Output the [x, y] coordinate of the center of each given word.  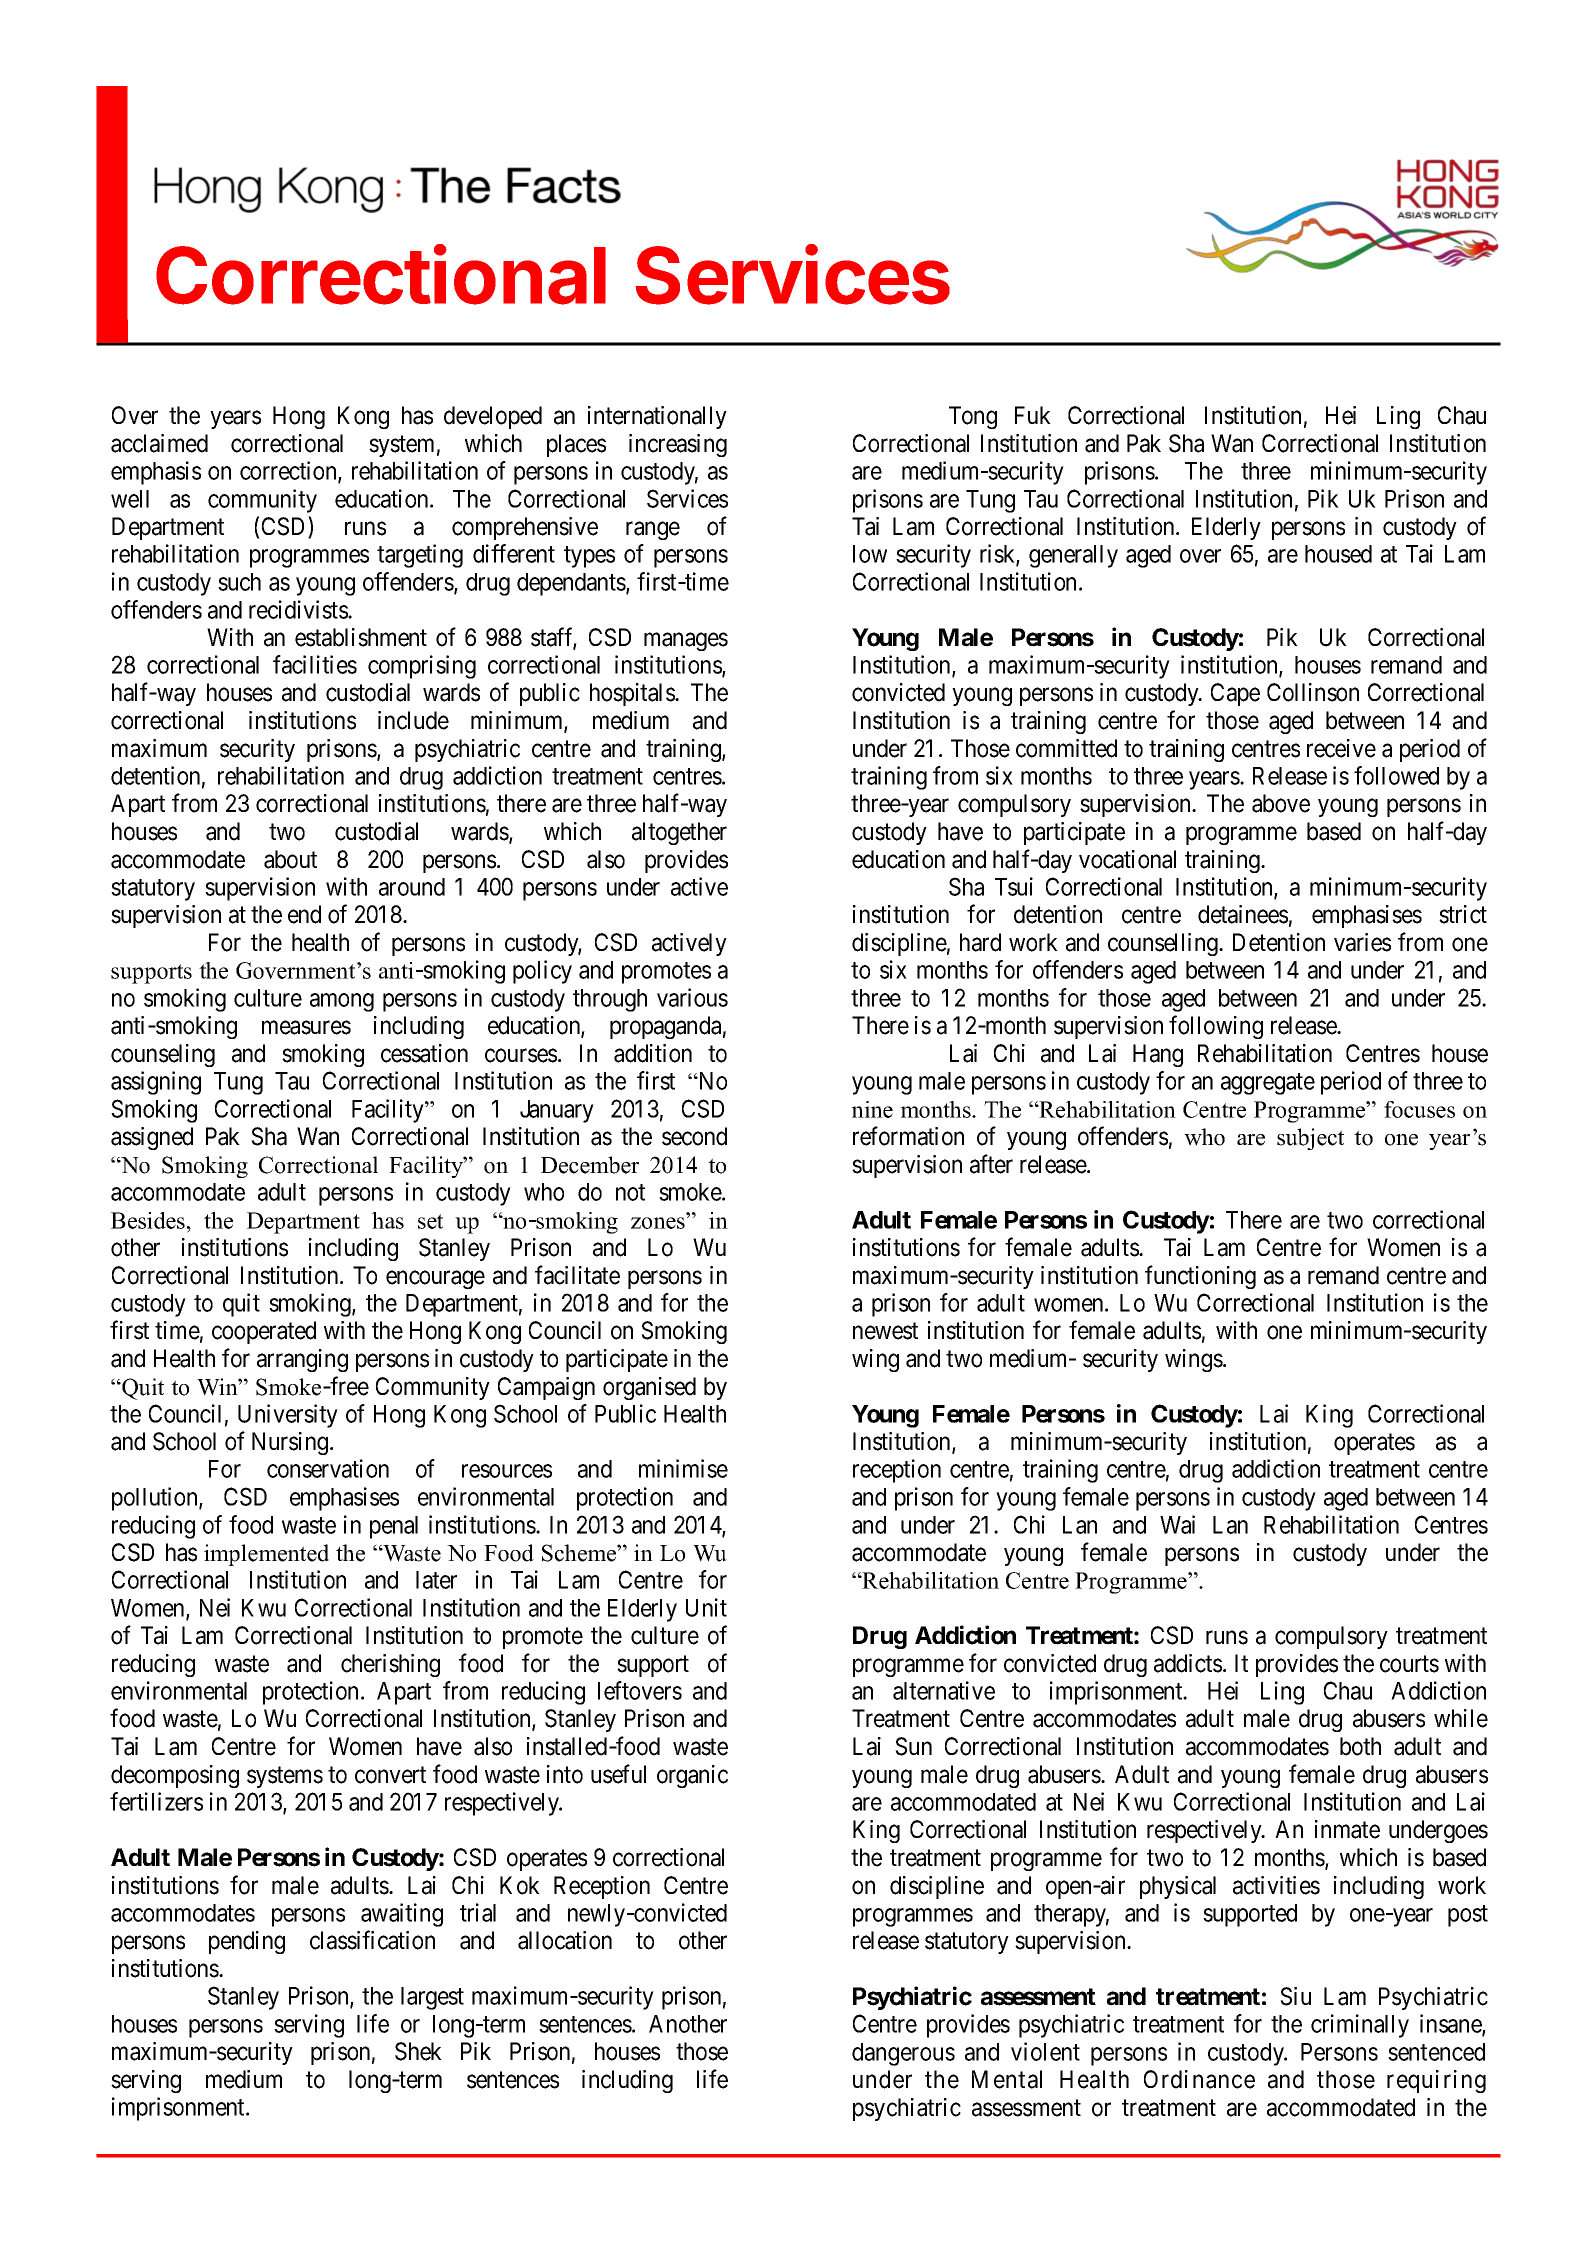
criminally [1360, 2026]
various [692, 997]
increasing [678, 445]
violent [1045, 2051]
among [342, 1002]
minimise [683, 1468]
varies [1362, 942]
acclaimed [159, 443]
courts [1409, 1664]
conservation [328, 1468]
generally [1073, 556]
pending [247, 1942]
